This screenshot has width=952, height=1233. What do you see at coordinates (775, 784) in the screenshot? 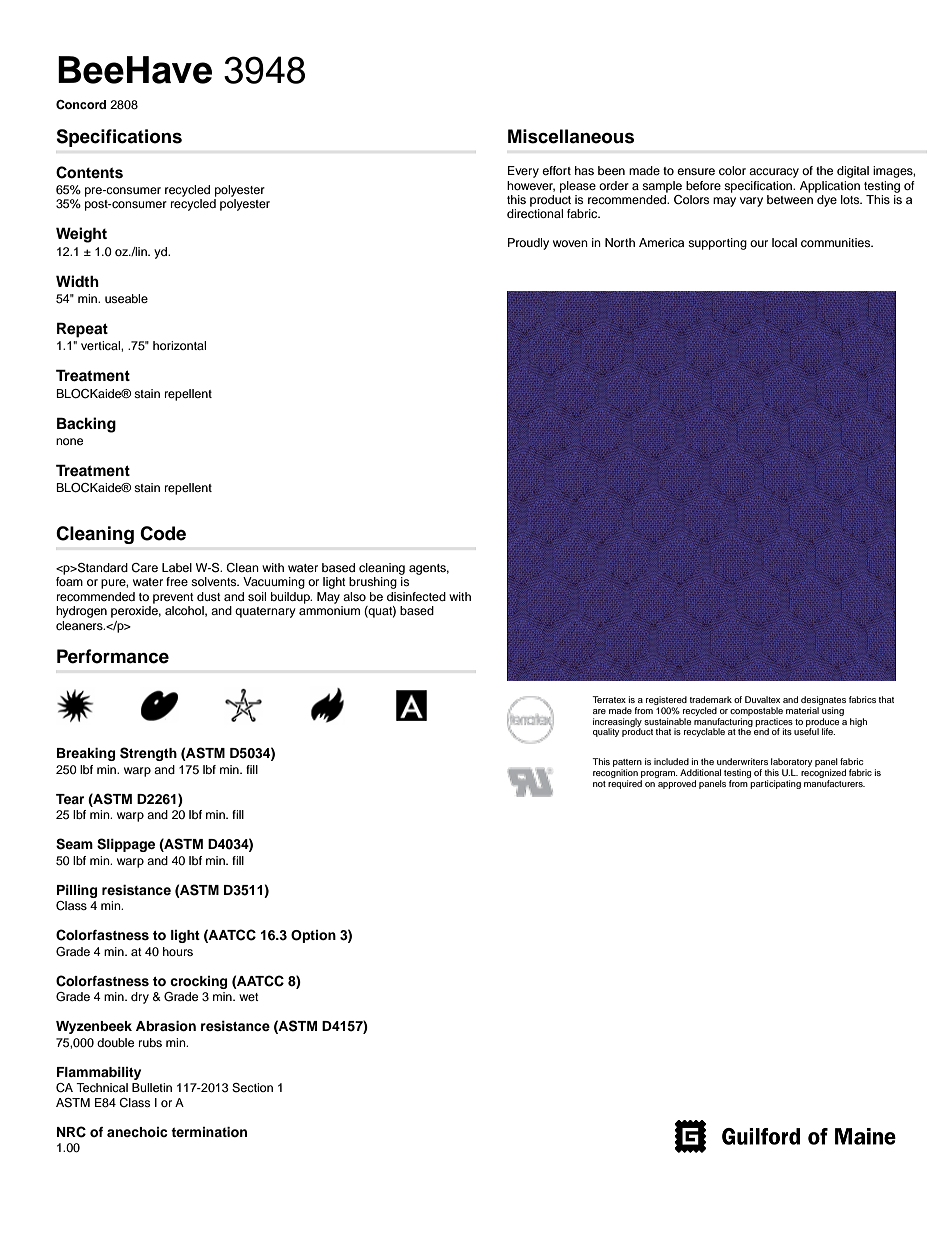
I see `participating` at bounding box center [775, 784].
